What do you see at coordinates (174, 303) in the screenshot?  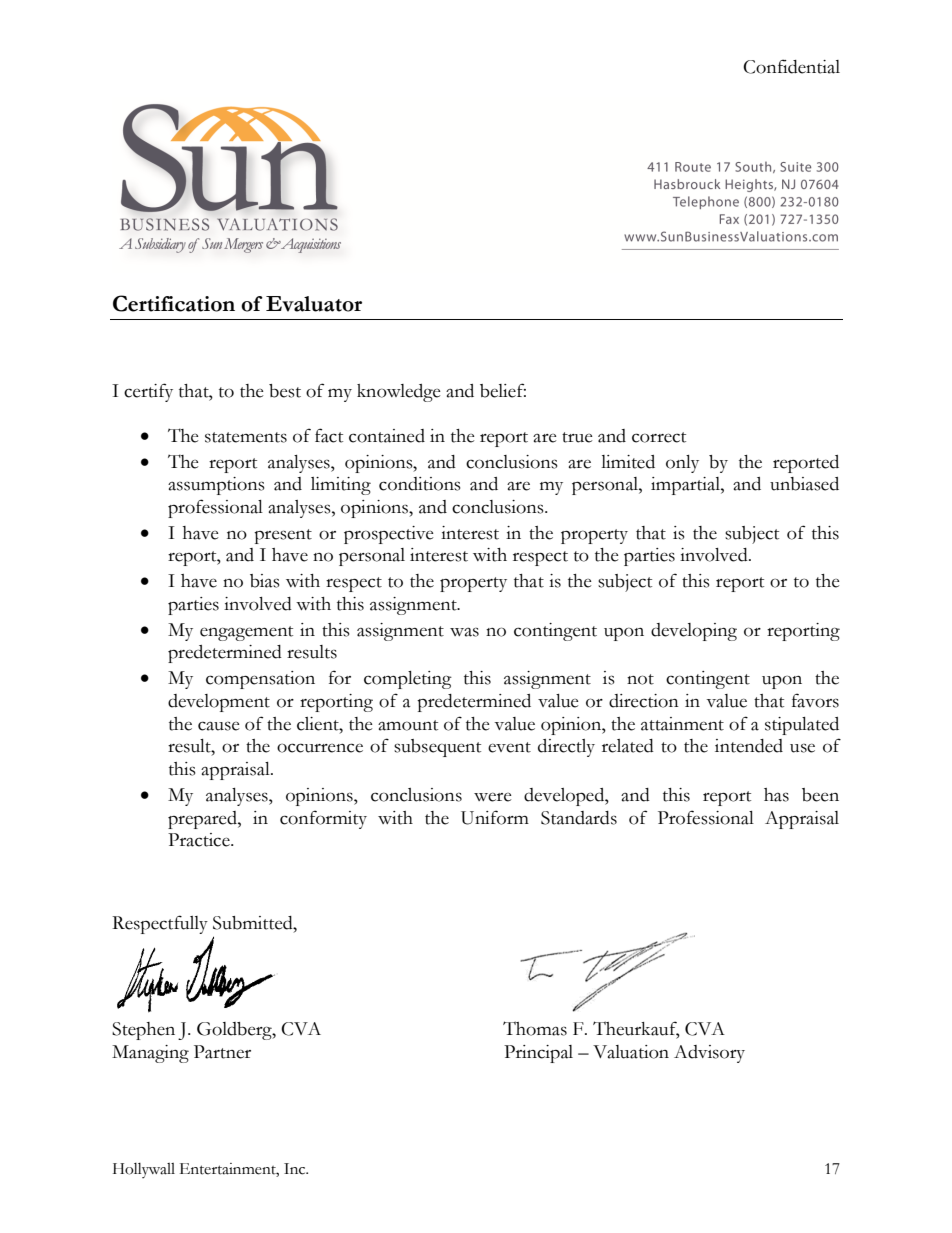 I see `Certification` at bounding box center [174, 303].
